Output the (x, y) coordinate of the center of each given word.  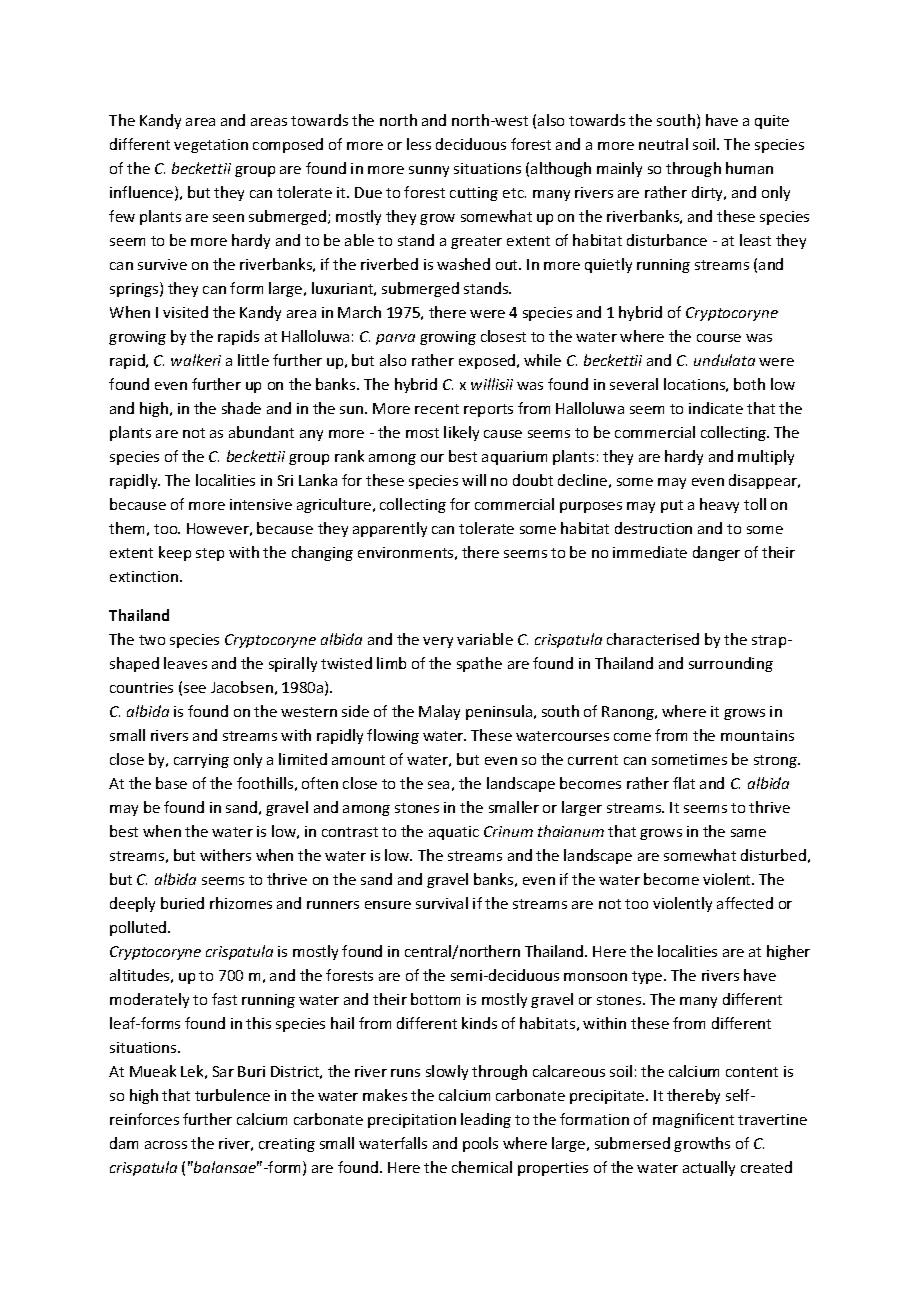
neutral (663, 144)
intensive (261, 504)
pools (480, 1144)
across (166, 1145)
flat (684, 783)
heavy (719, 505)
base (171, 783)
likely (461, 433)
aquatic (454, 833)
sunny (429, 171)
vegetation (211, 146)
